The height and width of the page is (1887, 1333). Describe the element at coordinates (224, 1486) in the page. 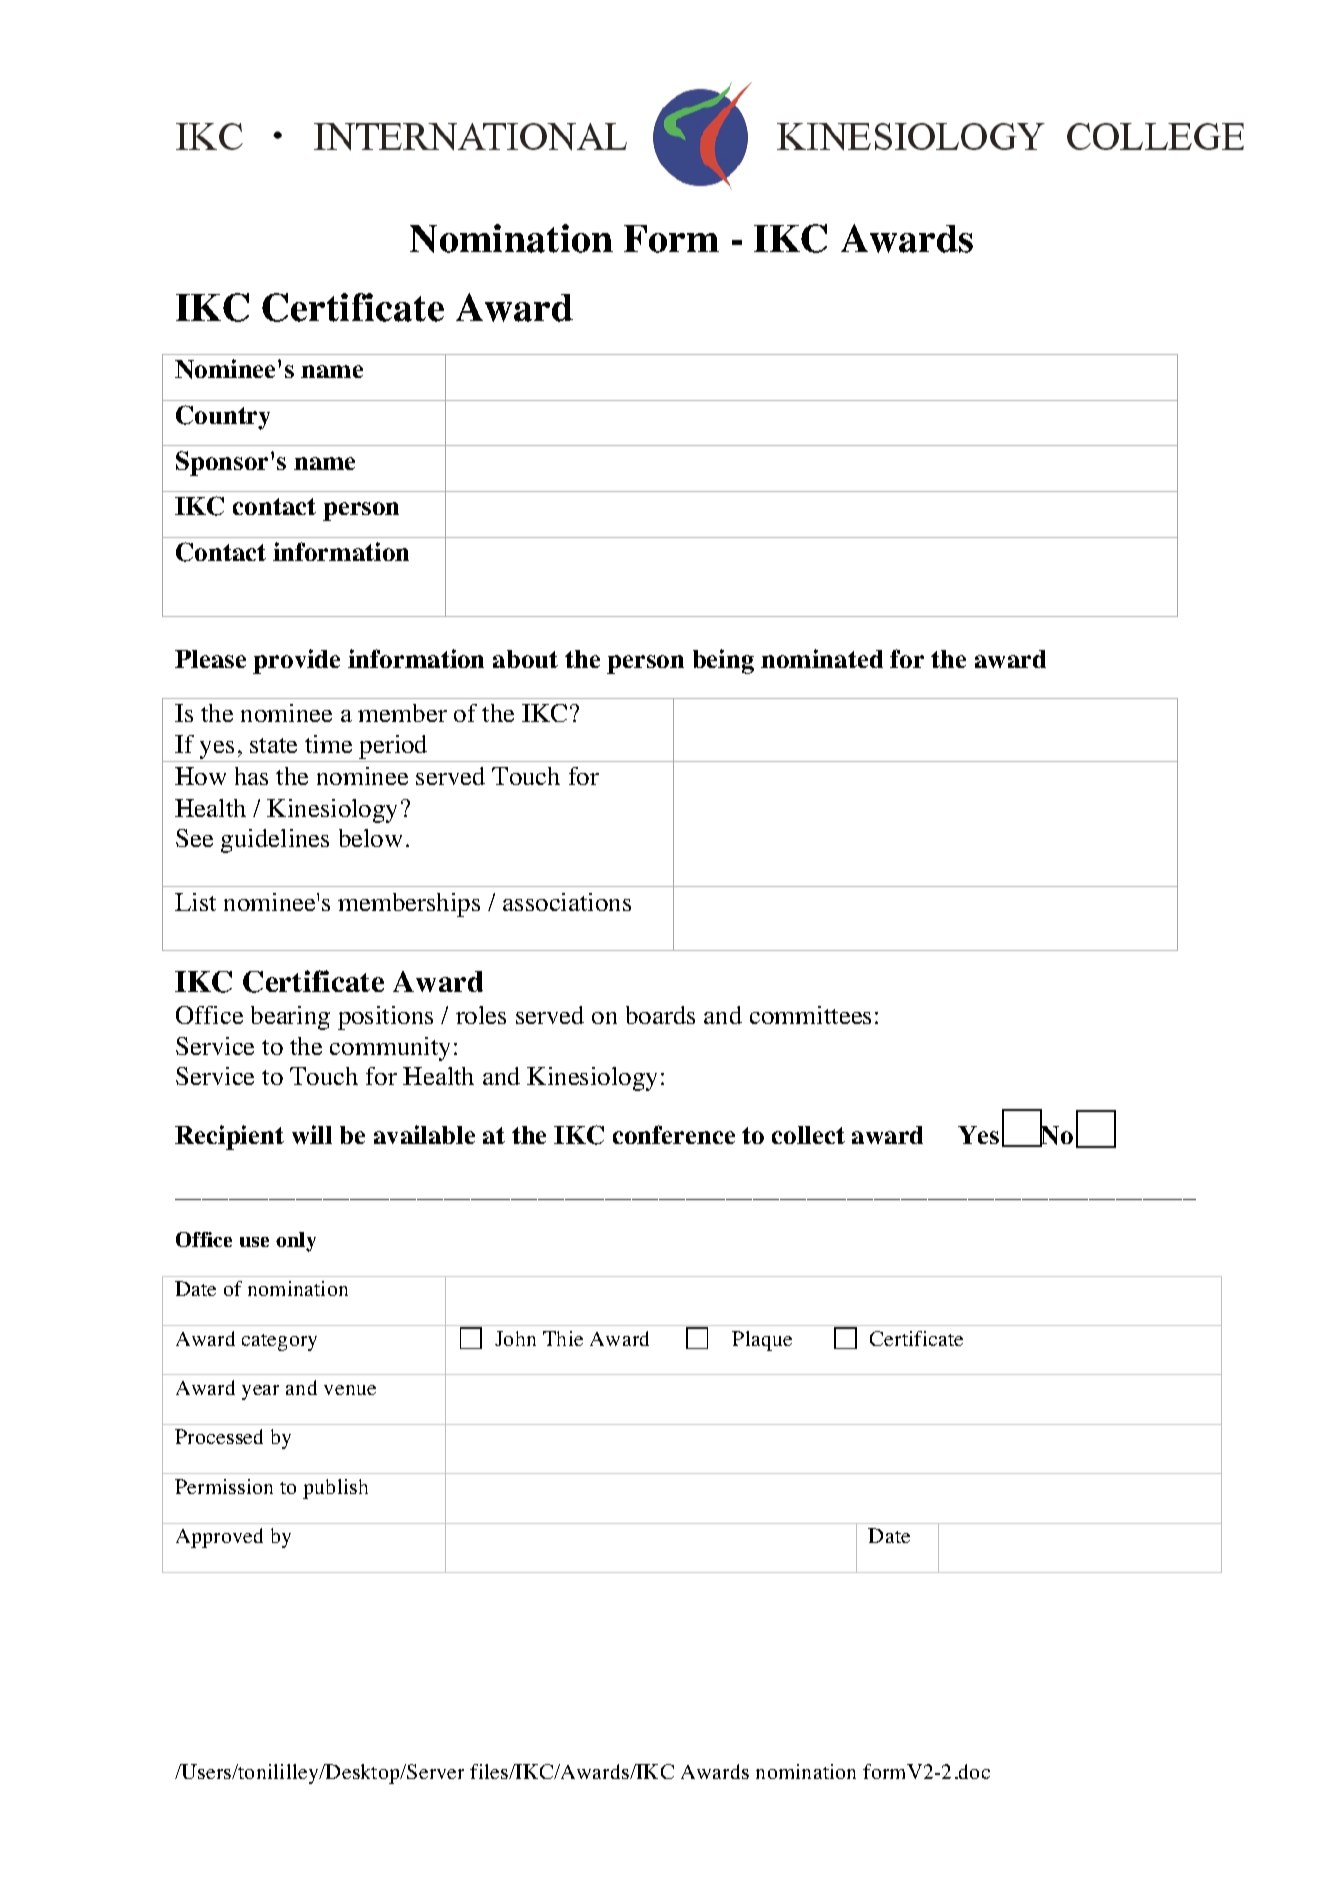

I see `Permission` at that location.
